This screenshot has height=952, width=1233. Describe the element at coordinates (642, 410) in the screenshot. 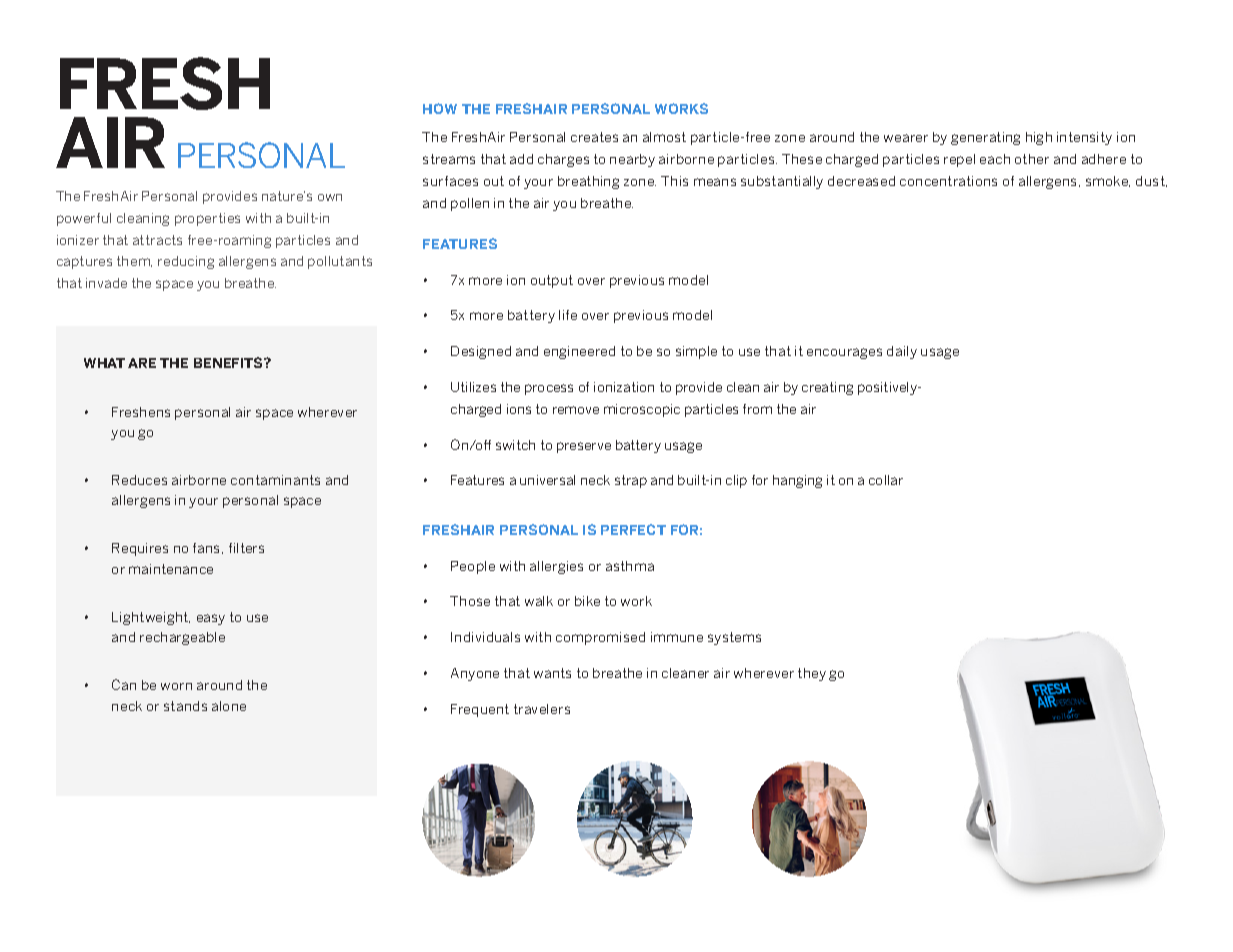

I see `microscopic` at that location.
